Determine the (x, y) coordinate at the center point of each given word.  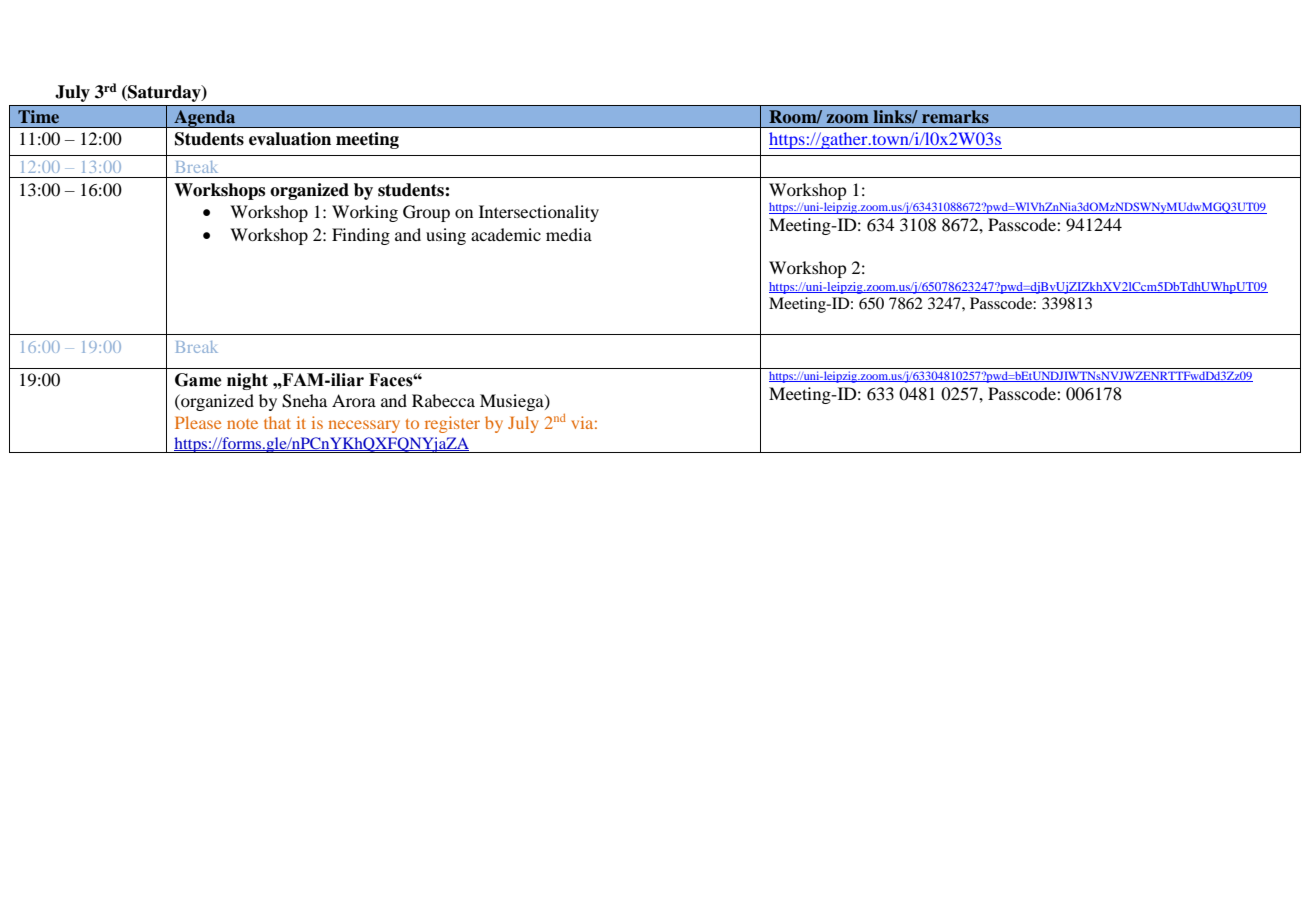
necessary (364, 426)
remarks (955, 116)
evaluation (290, 139)
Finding (361, 236)
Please (198, 422)
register (452, 424)
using (446, 236)
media (569, 234)
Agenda (205, 119)
